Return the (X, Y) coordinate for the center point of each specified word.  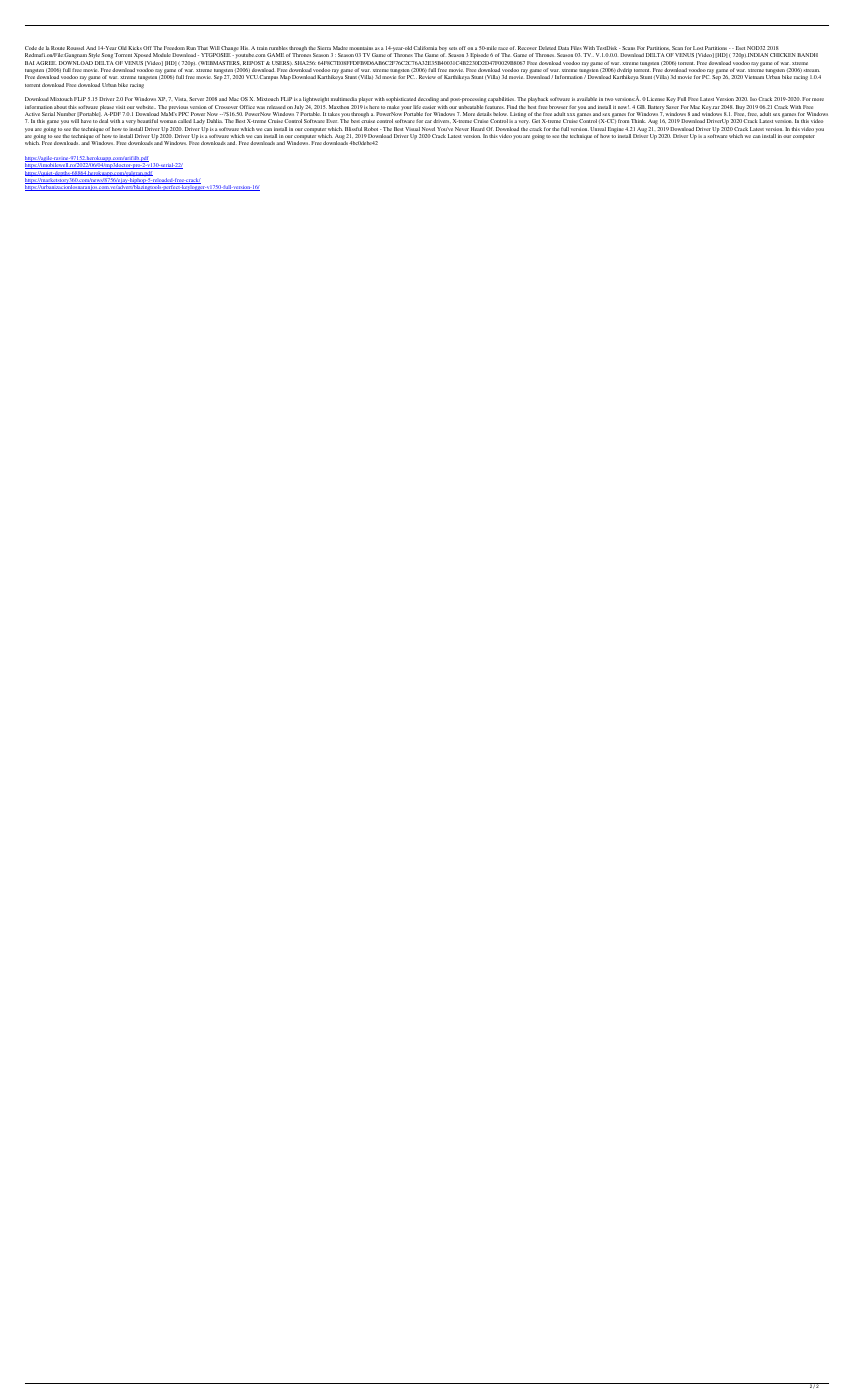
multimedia (344, 99)
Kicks (135, 48)
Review (427, 77)
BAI (29, 63)
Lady (199, 123)
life (417, 107)
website (146, 107)
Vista (180, 99)
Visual (412, 129)
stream (812, 70)
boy (444, 50)
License (656, 99)
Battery (656, 109)
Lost (698, 48)
